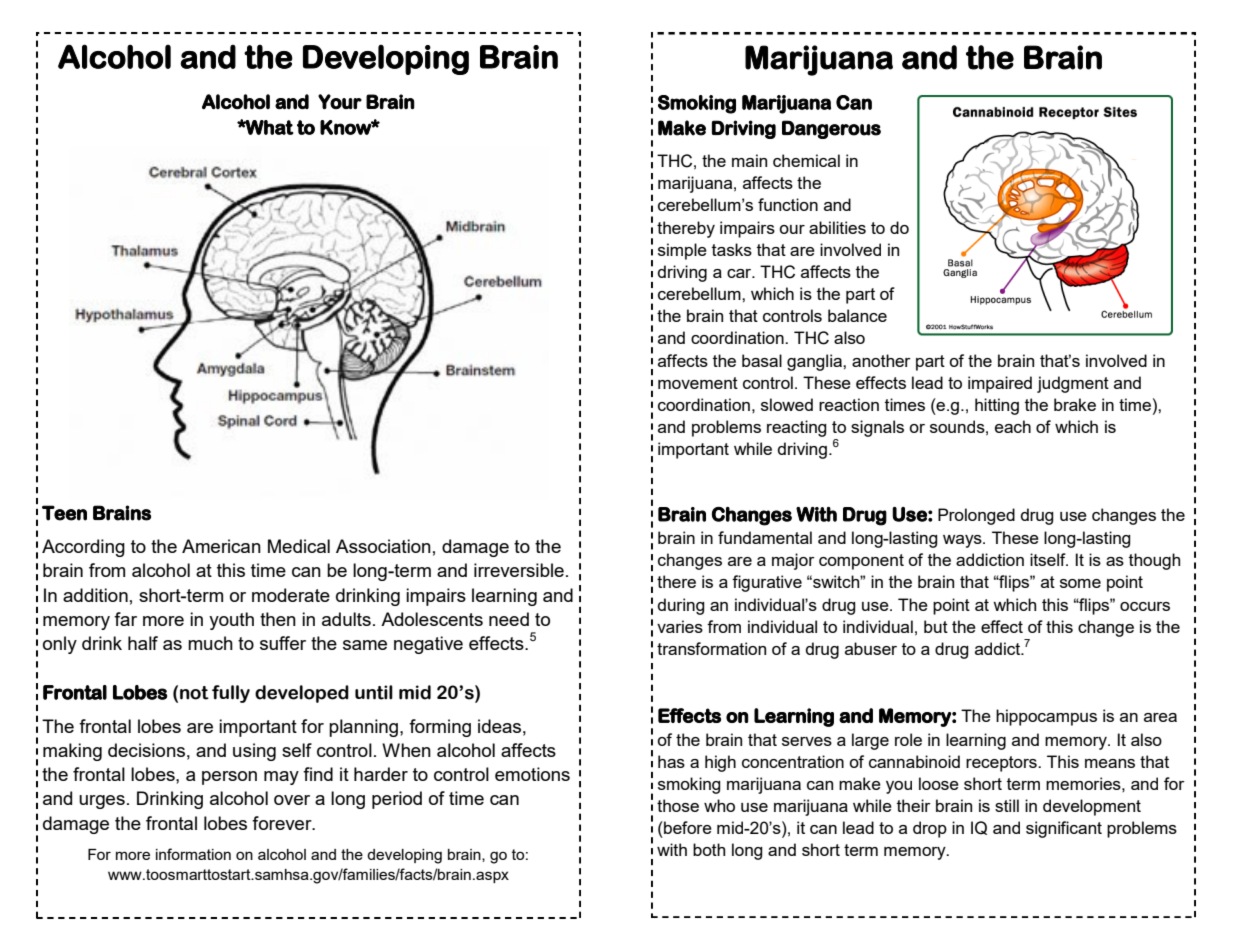  What do you see at coordinates (1013, 426) in the document?
I see `each` at bounding box center [1013, 426].
